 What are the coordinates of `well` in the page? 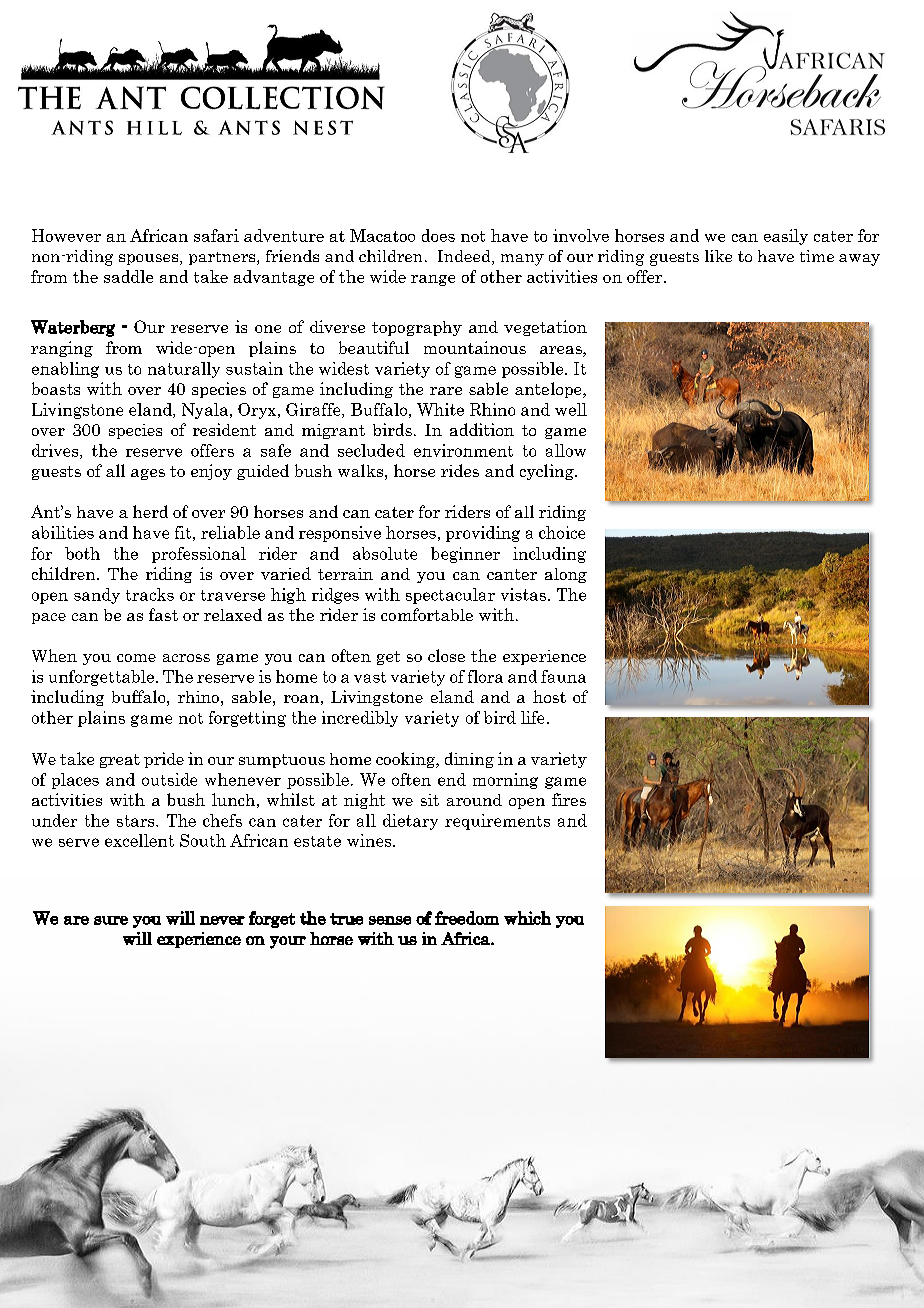 It's located at (571, 409).
